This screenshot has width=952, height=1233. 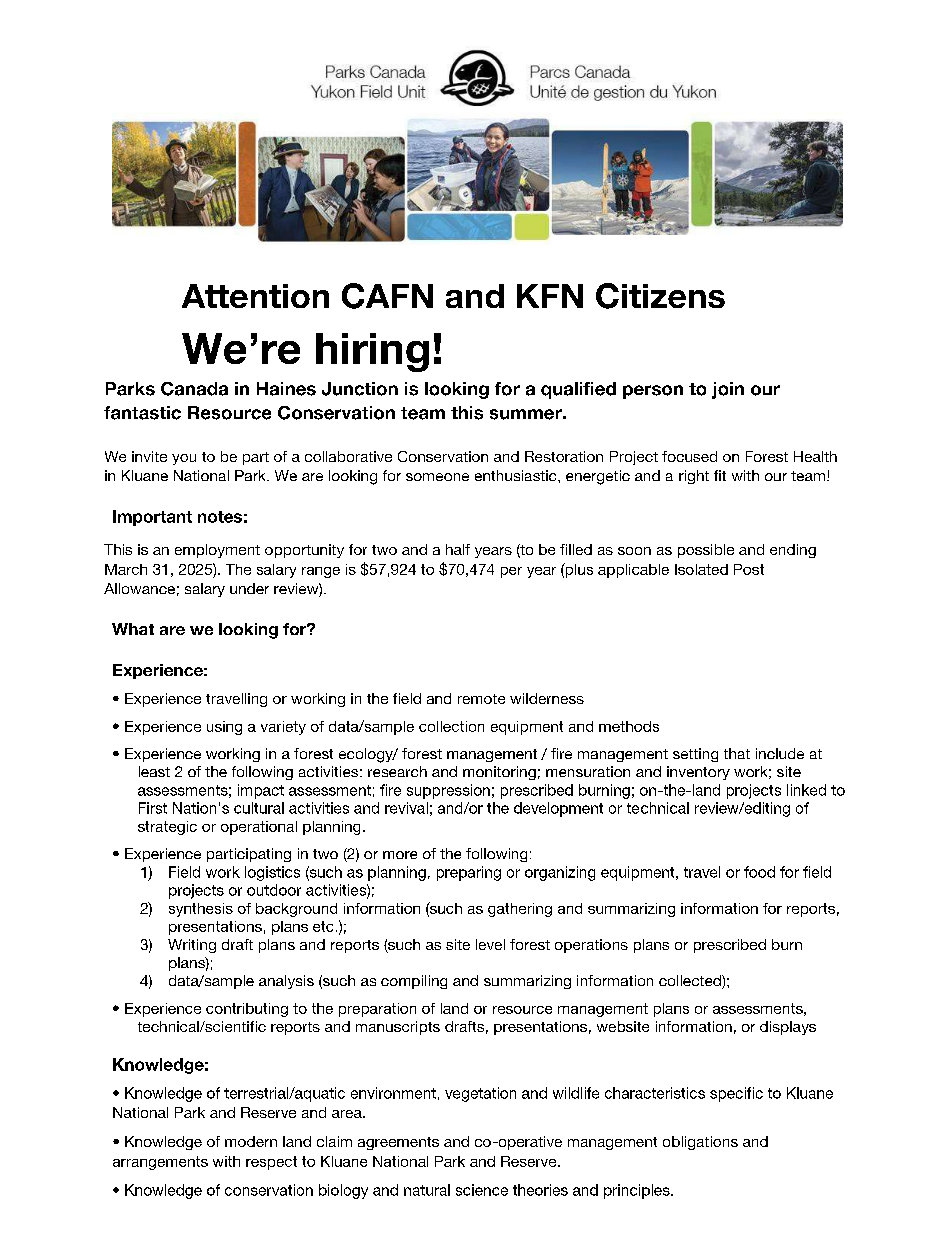 What do you see at coordinates (737, 753) in the screenshot?
I see `that` at bounding box center [737, 753].
